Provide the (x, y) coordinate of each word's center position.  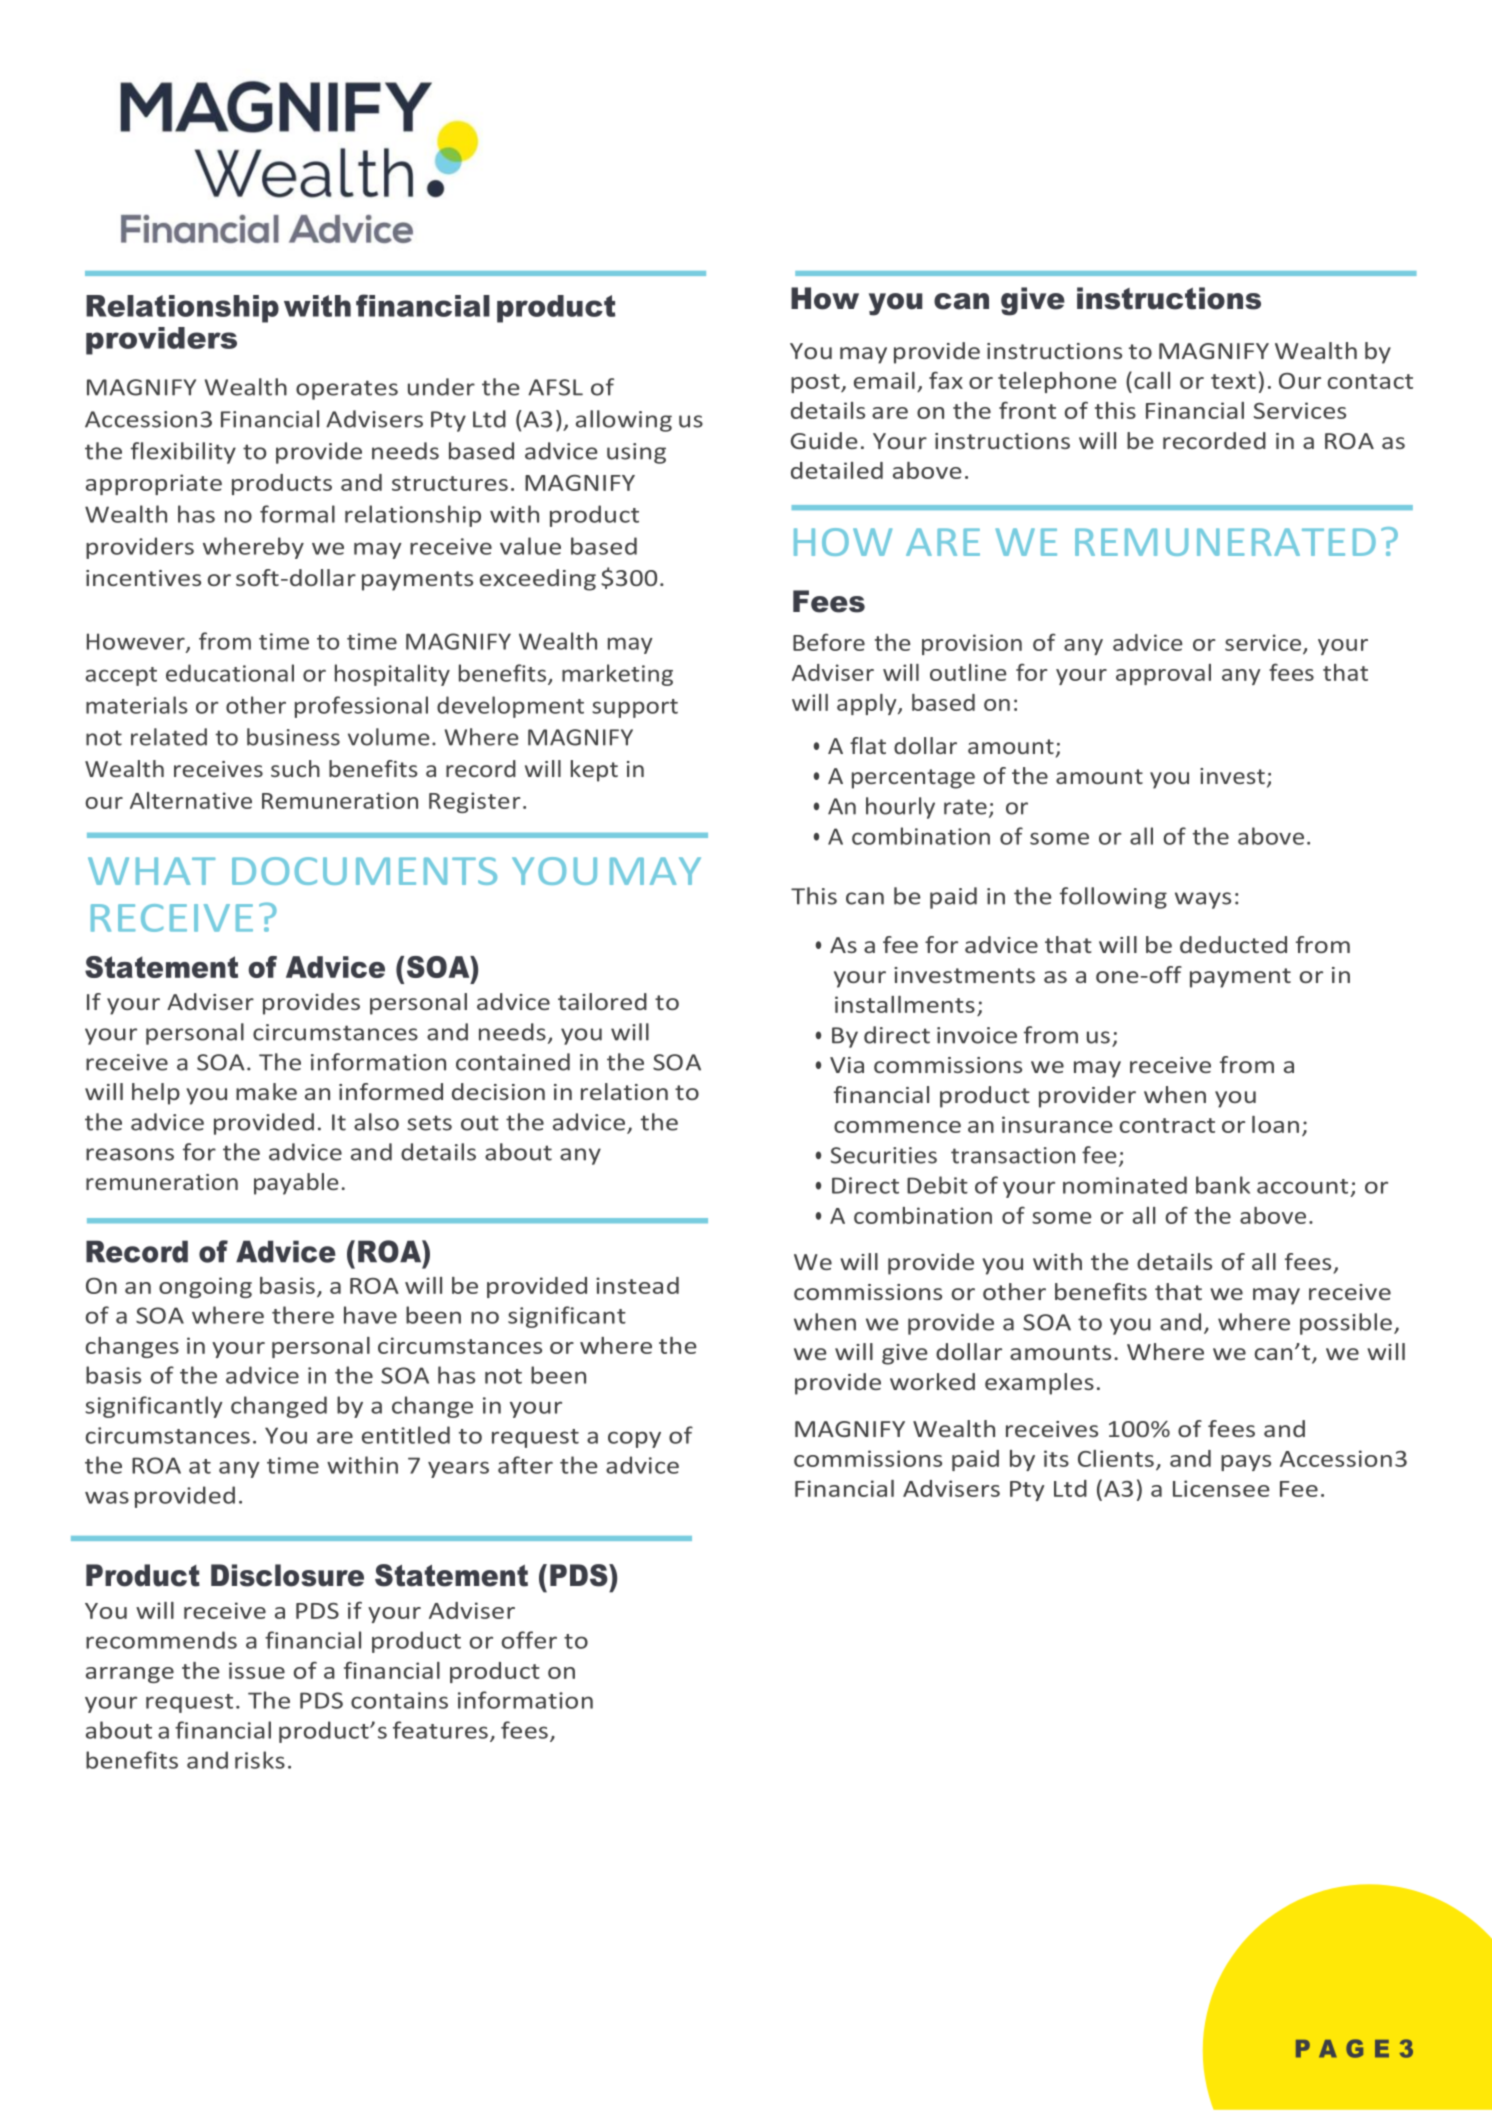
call (1152, 380)
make (266, 1091)
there (303, 1315)
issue (257, 1670)
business (293, 737)
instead (637, 1285)
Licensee (1221, 1488)
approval (1163, 674)
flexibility (183, 453)
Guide (824, 440)
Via (847, 1065)
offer (529, 1640)
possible (1346, 1324)
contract (1167, 1125)
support (635, 708)
